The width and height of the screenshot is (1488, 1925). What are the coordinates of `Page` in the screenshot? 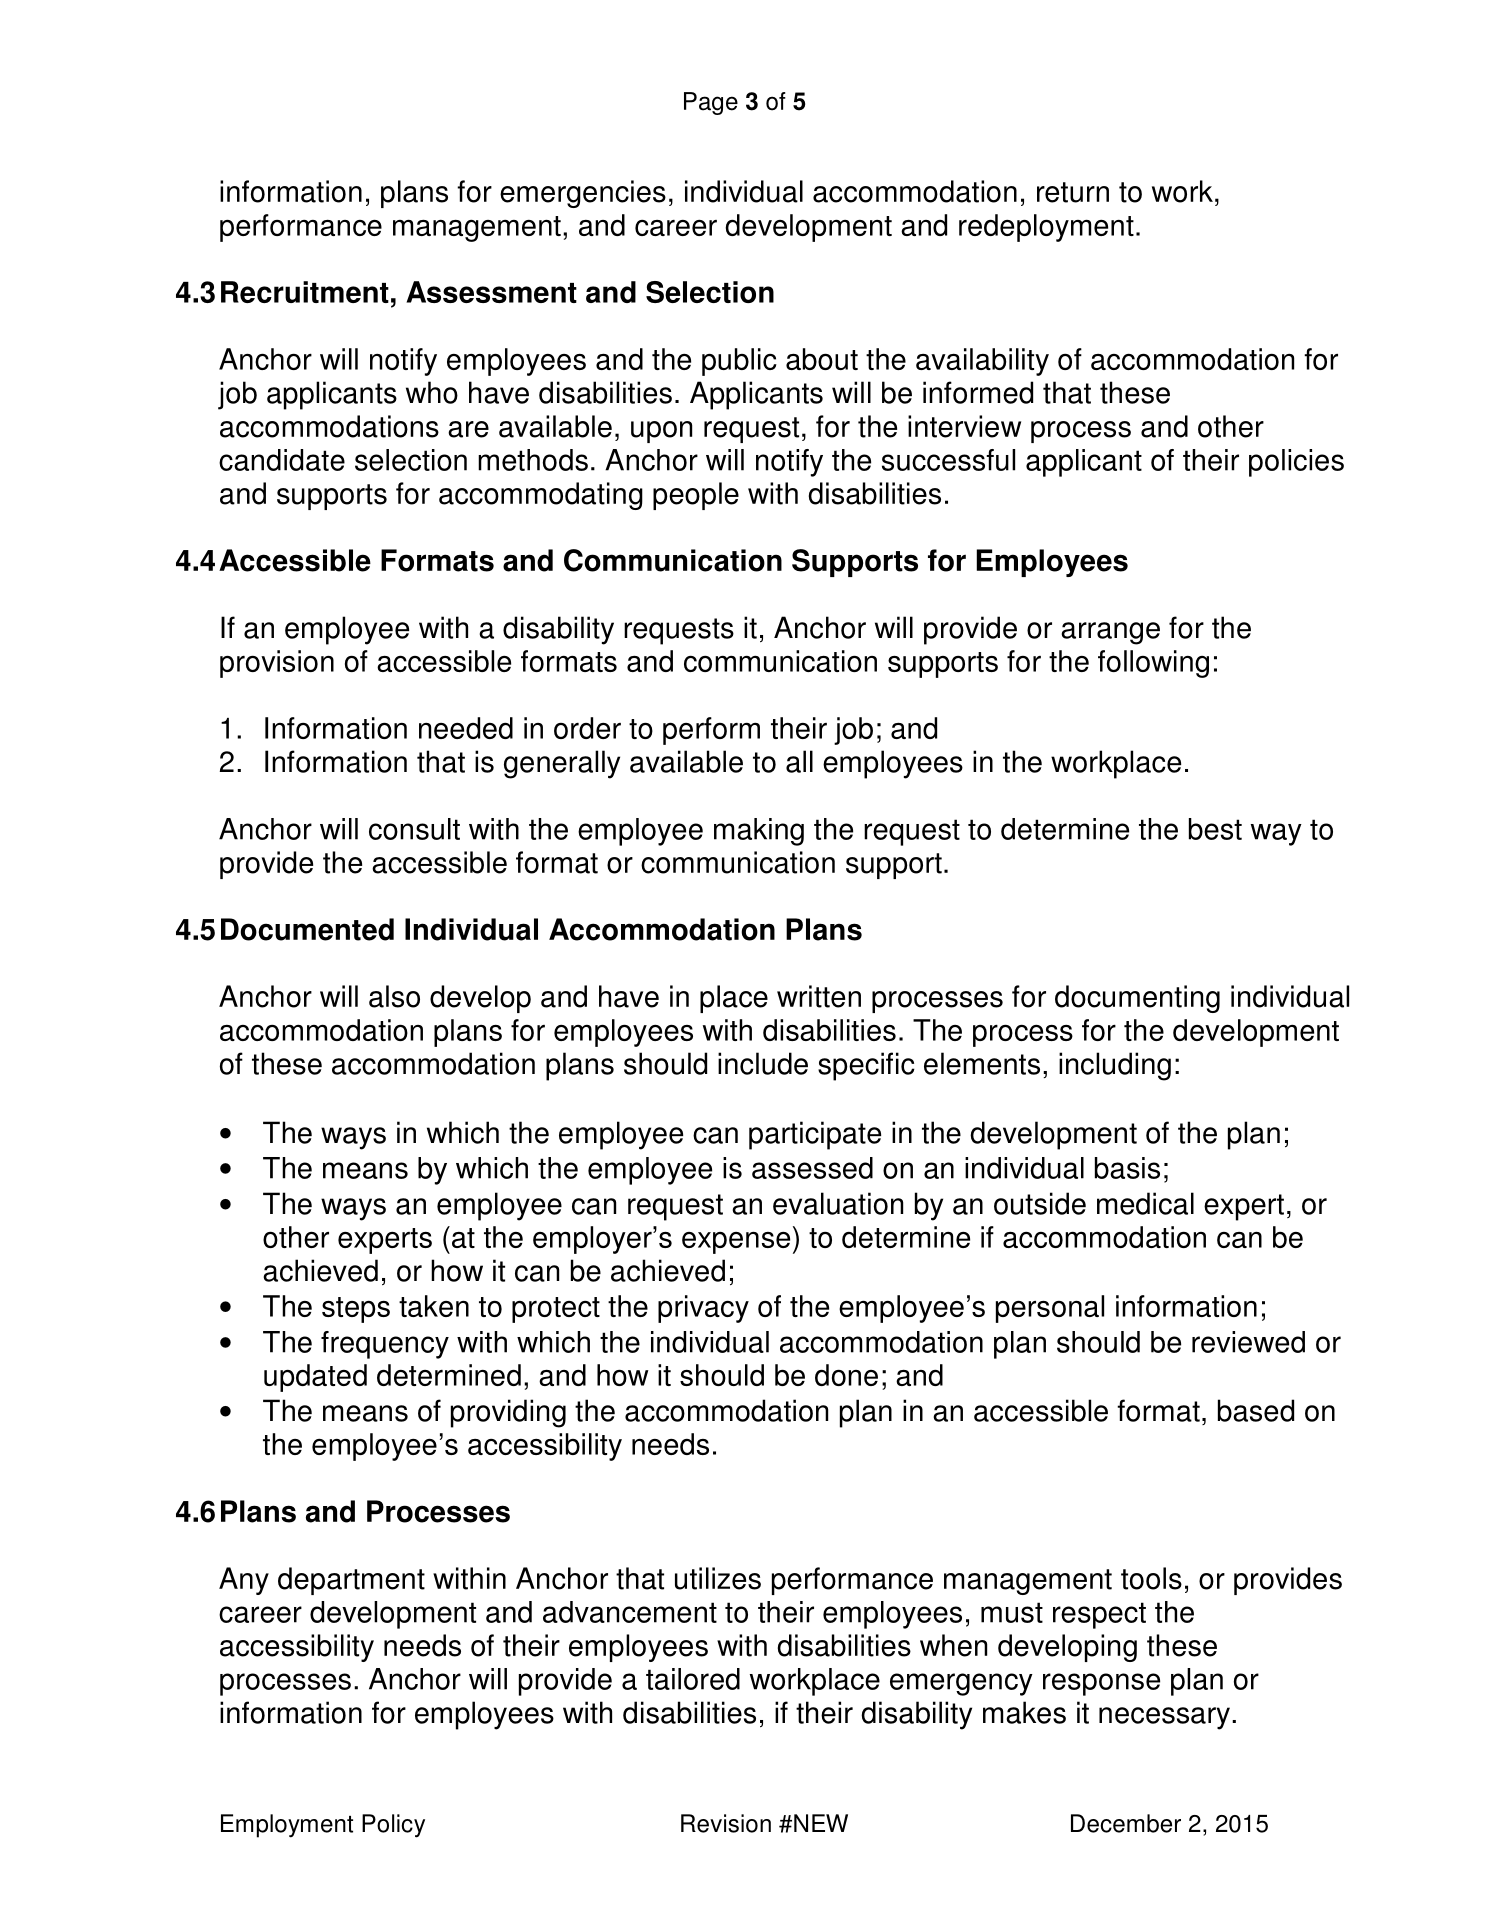 It's located at (711, 103).
